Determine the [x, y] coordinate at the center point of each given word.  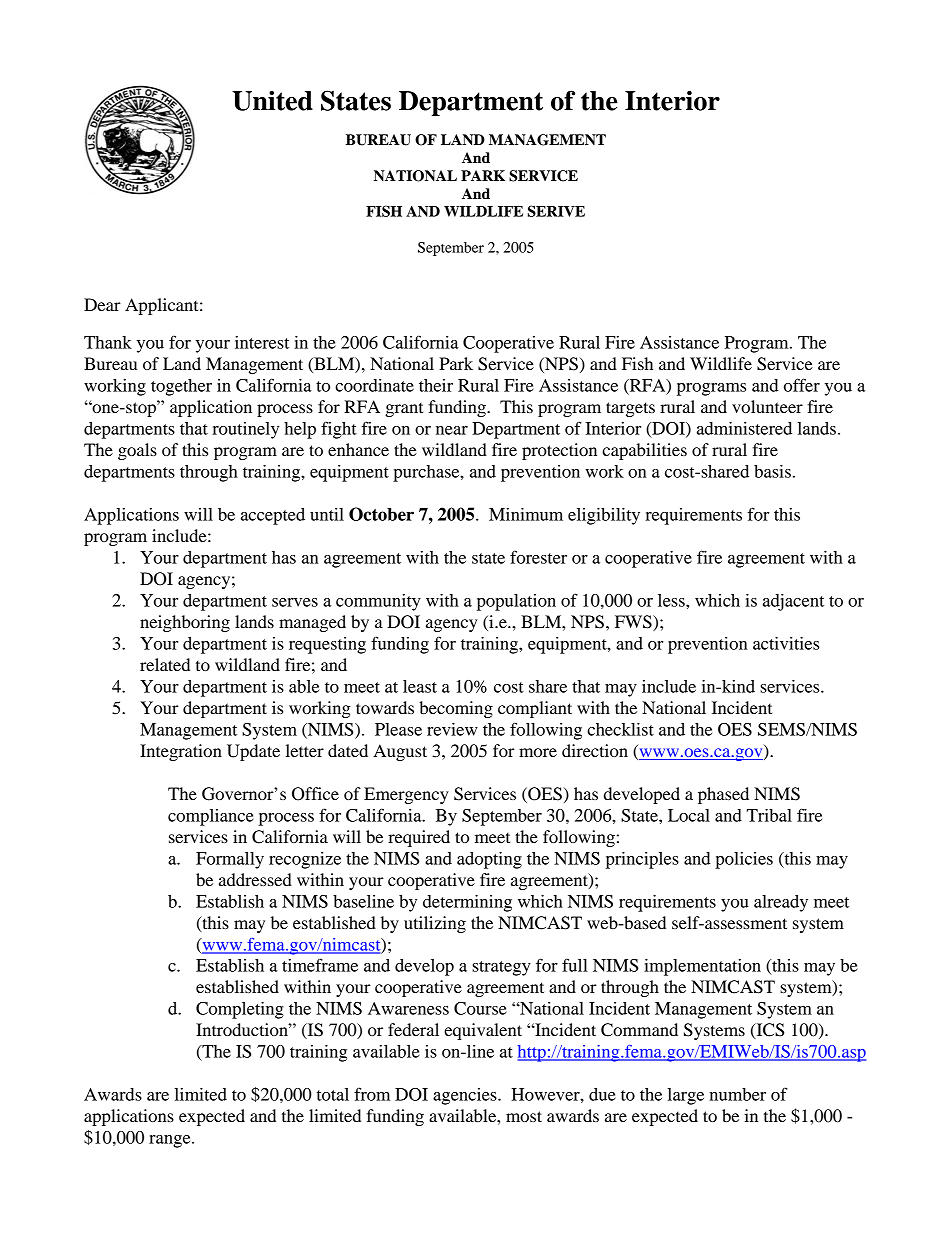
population [516, 602]
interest [262, 342]
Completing [240, 1010]
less [672, 600]
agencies [466, 1096]
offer [802, 385]
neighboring [185, 623]
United [272, 101]
